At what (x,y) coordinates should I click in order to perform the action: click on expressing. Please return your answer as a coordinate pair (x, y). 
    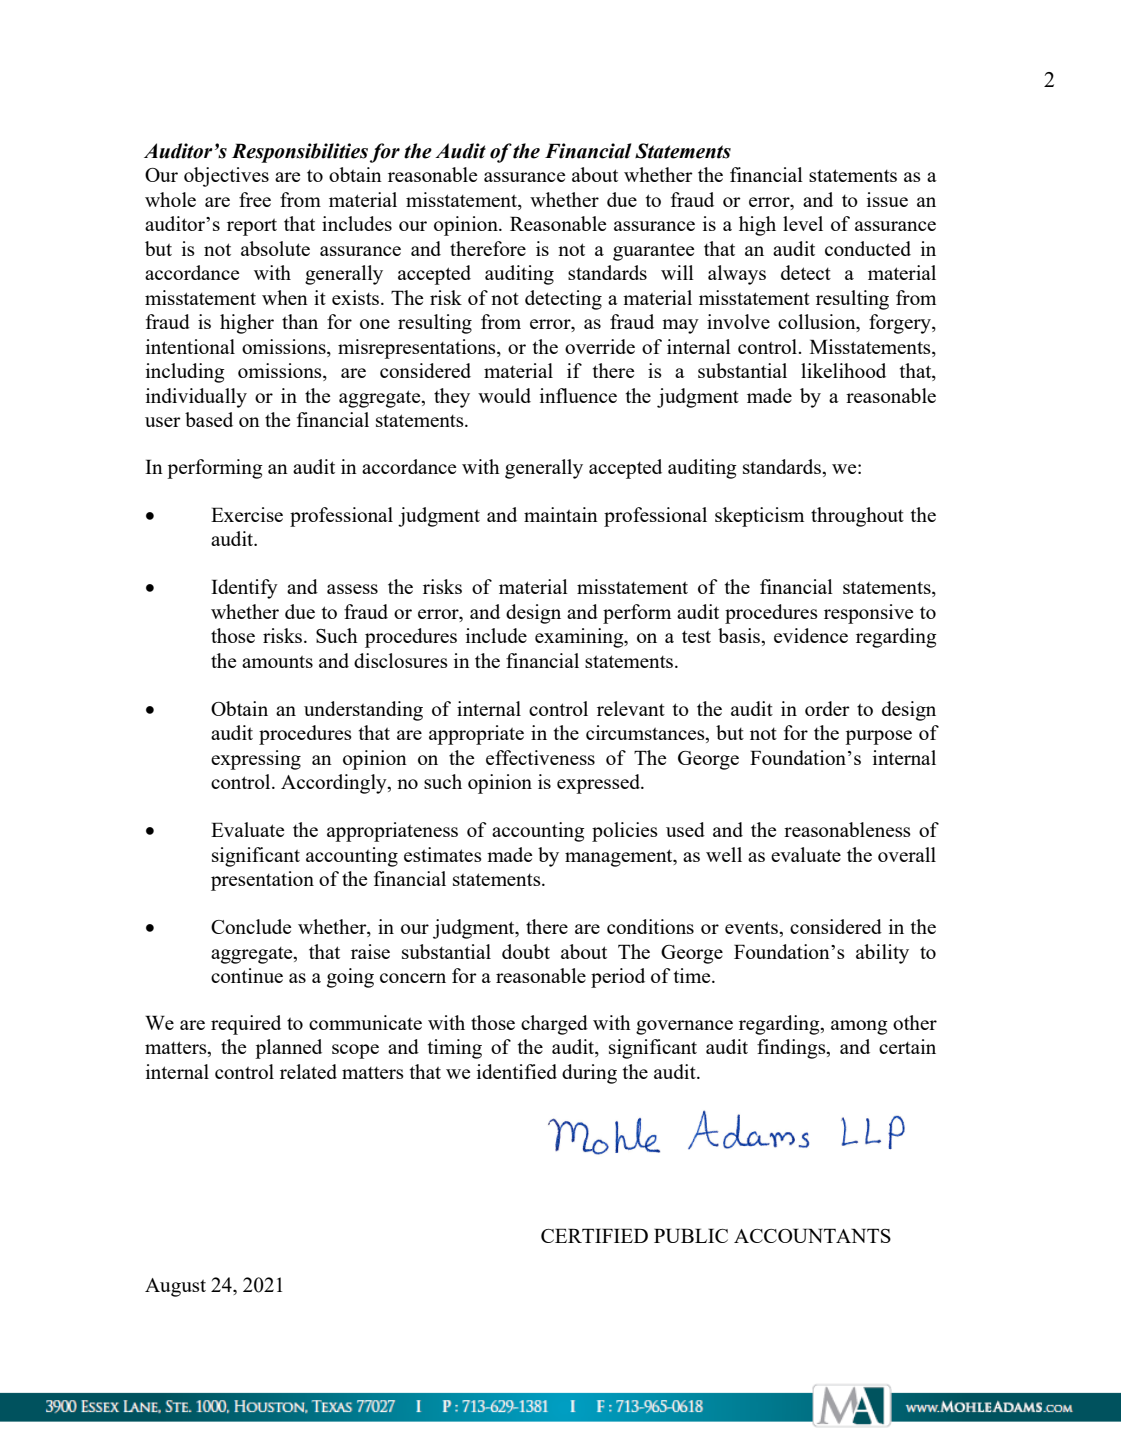
    Looking at the image, I should click on (256, 760).
